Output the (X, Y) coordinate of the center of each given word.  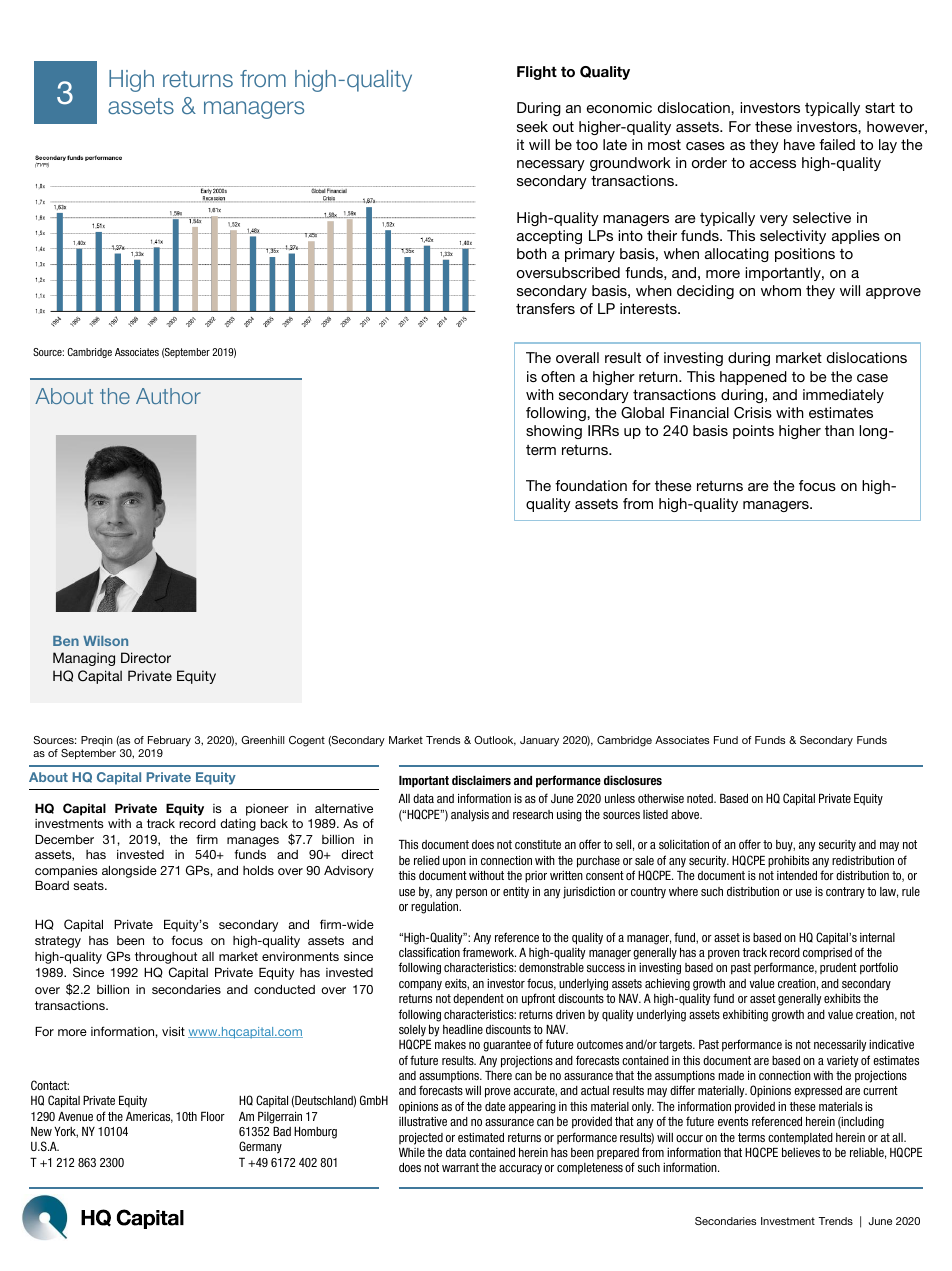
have (799, 144)
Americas (149, 1117)
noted (701, 798)
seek (532, 126)
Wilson (105, 641)
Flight (537, 73)
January (539, 741)
